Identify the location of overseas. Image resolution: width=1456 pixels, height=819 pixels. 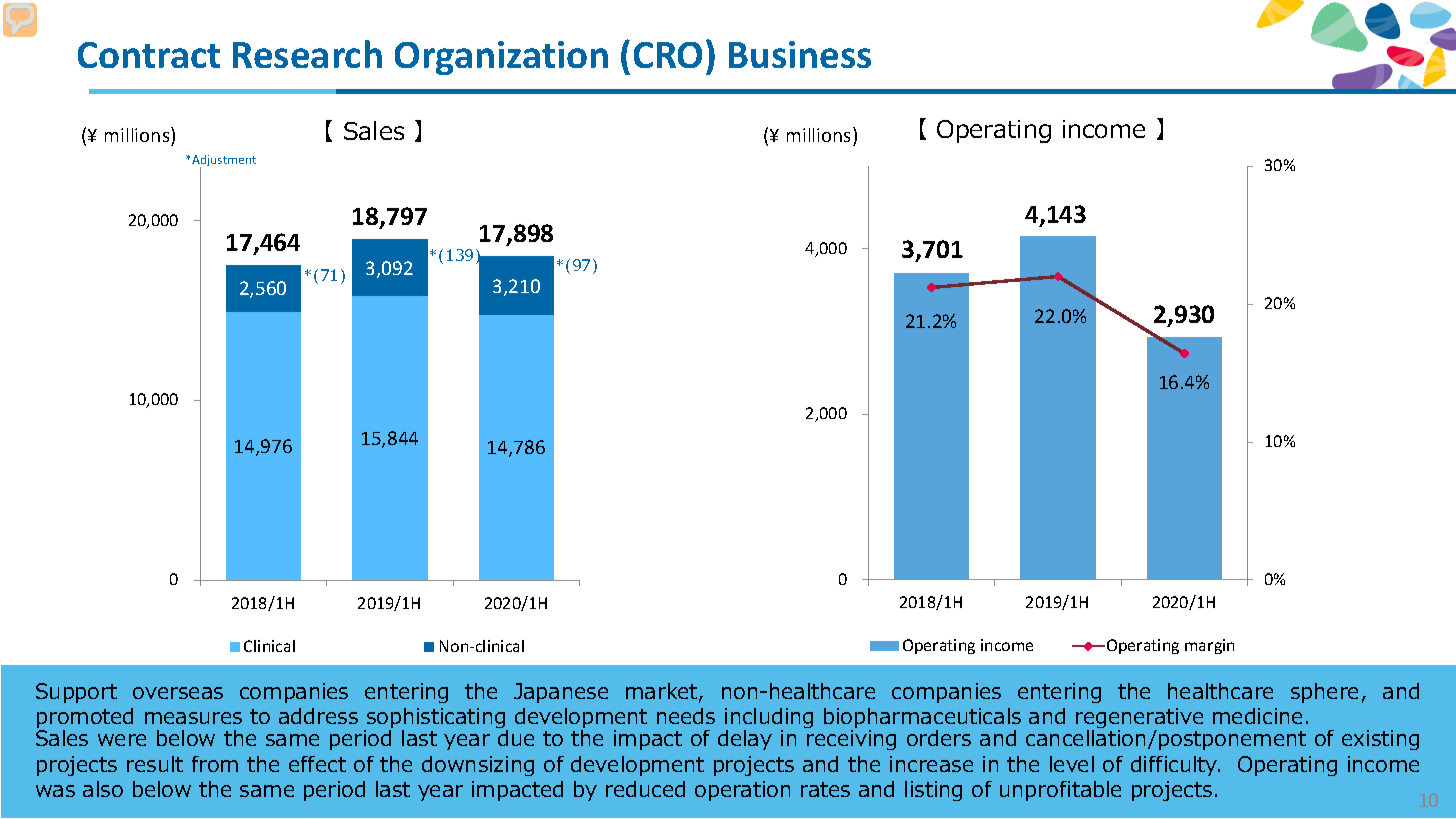
(178, 693).
